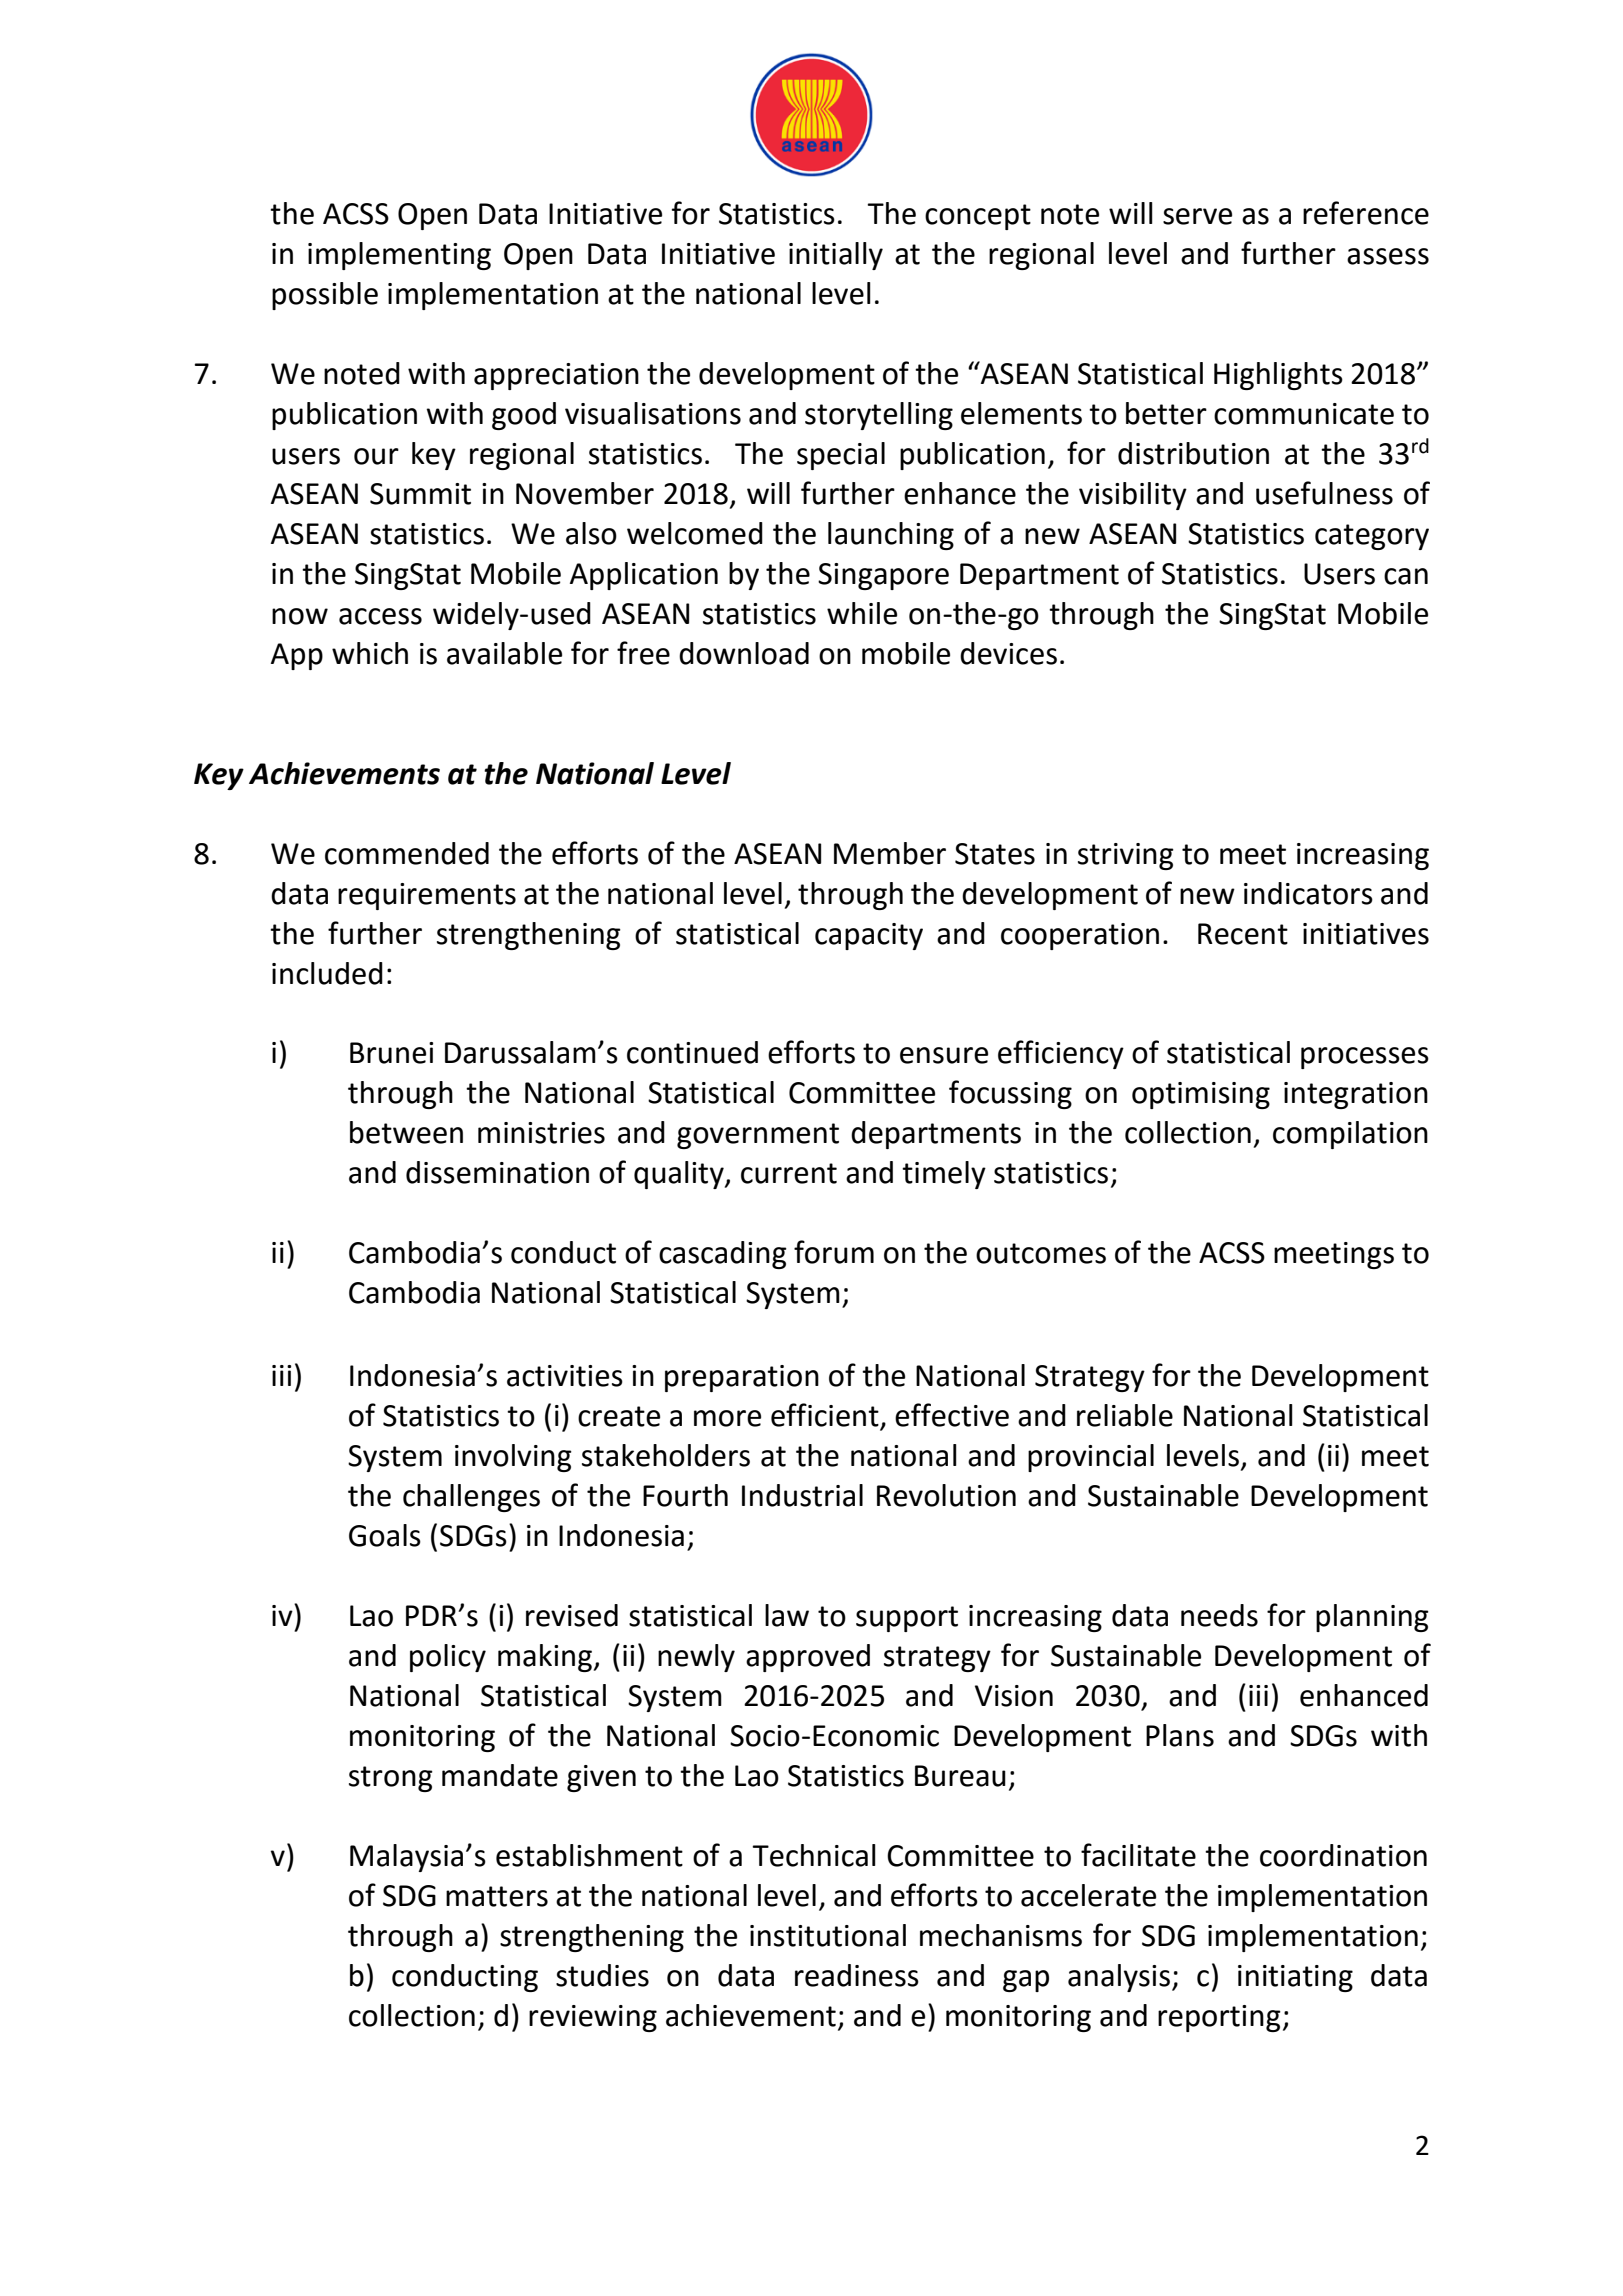 The height and width of the screenshot is (2296, 1623). Describe the element at coordinates (370, 653) in the screenshot. I see `which` at that location.
